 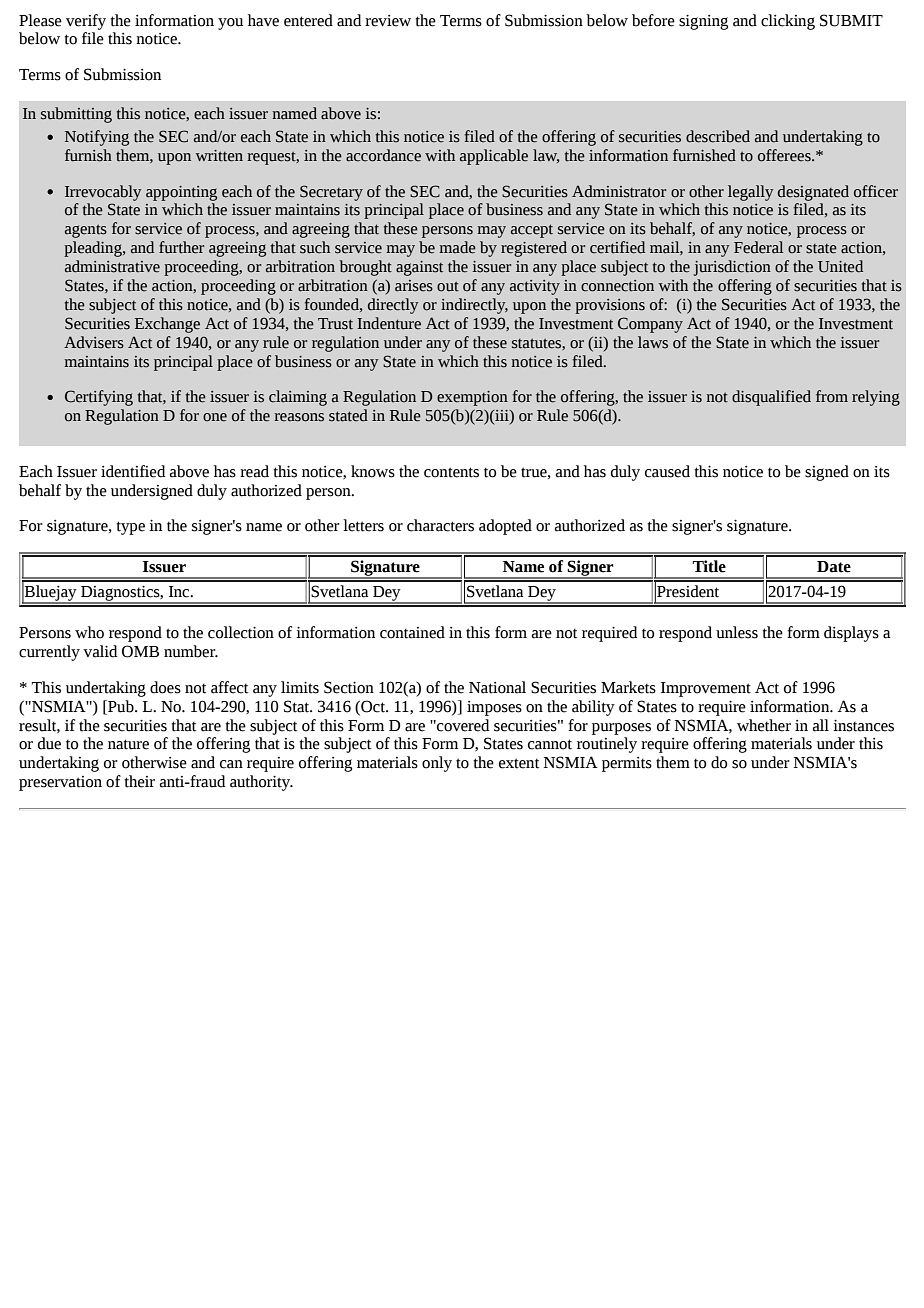 What do you see at coordinates (112, 266) in the screenshot?
I see `administrative` at bounding box center [112, 266].
